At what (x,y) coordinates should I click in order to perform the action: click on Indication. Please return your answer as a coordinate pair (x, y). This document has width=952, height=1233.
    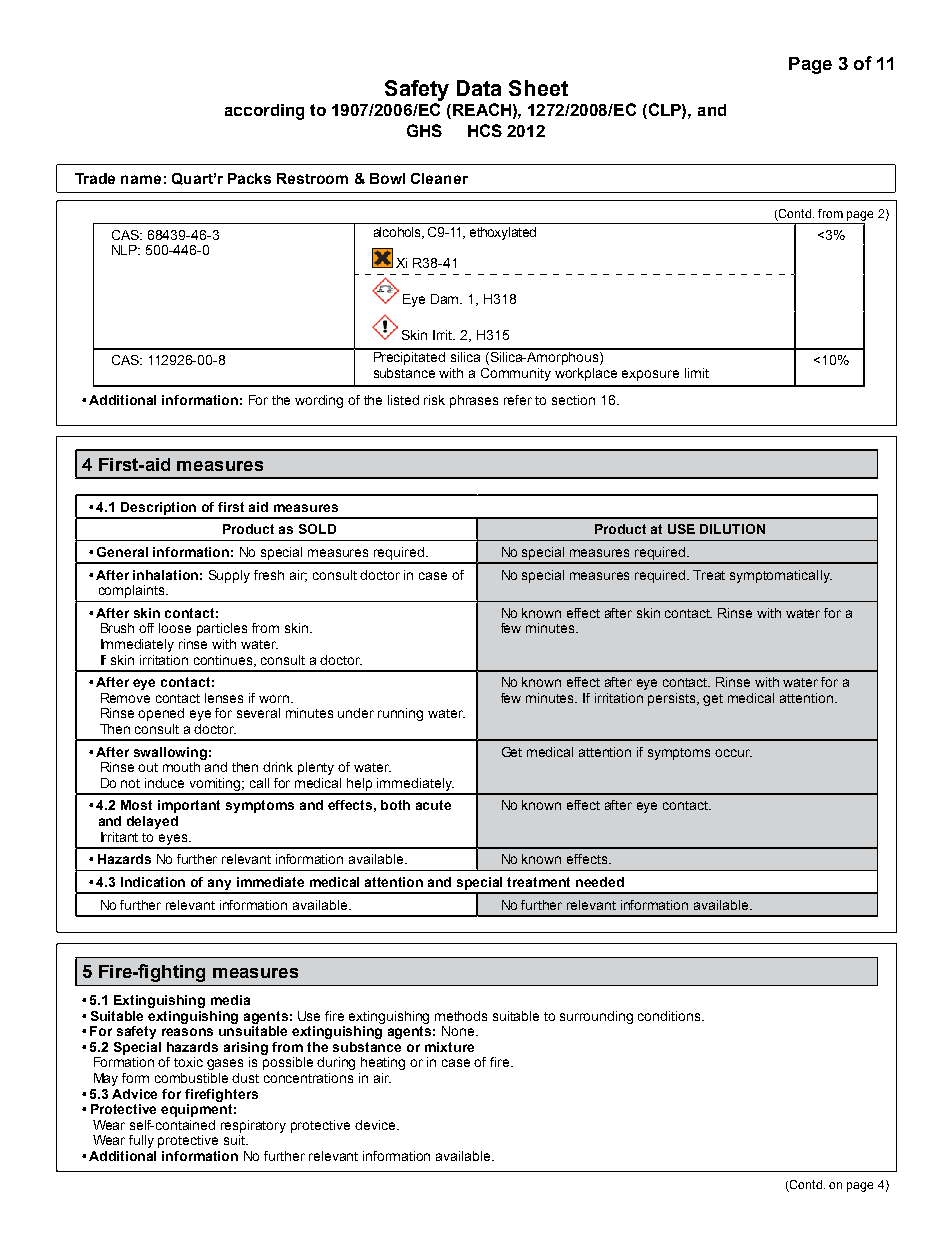
    Looking at the image, I should click on (153, 882).
